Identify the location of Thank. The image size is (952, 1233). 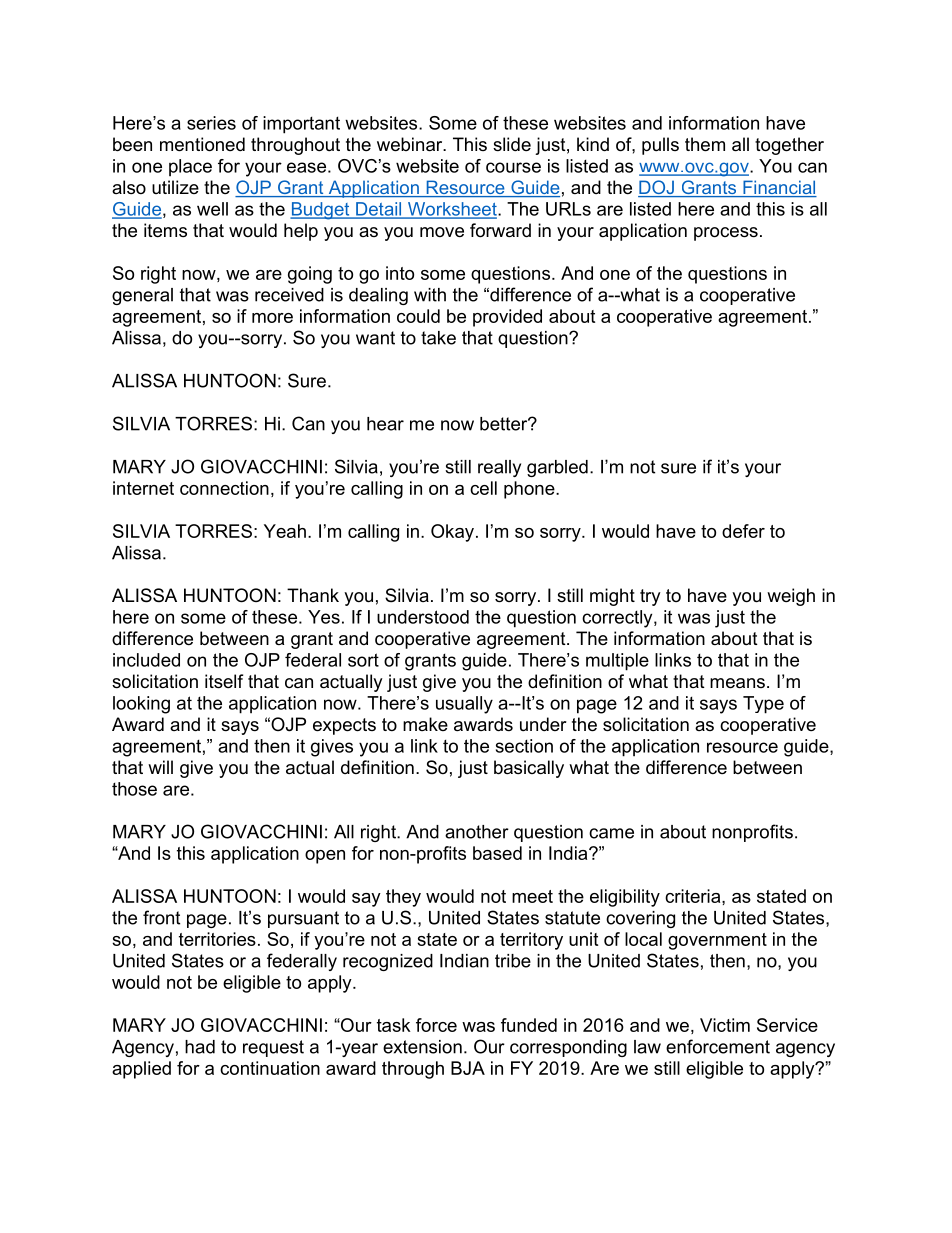
(313, 595).
